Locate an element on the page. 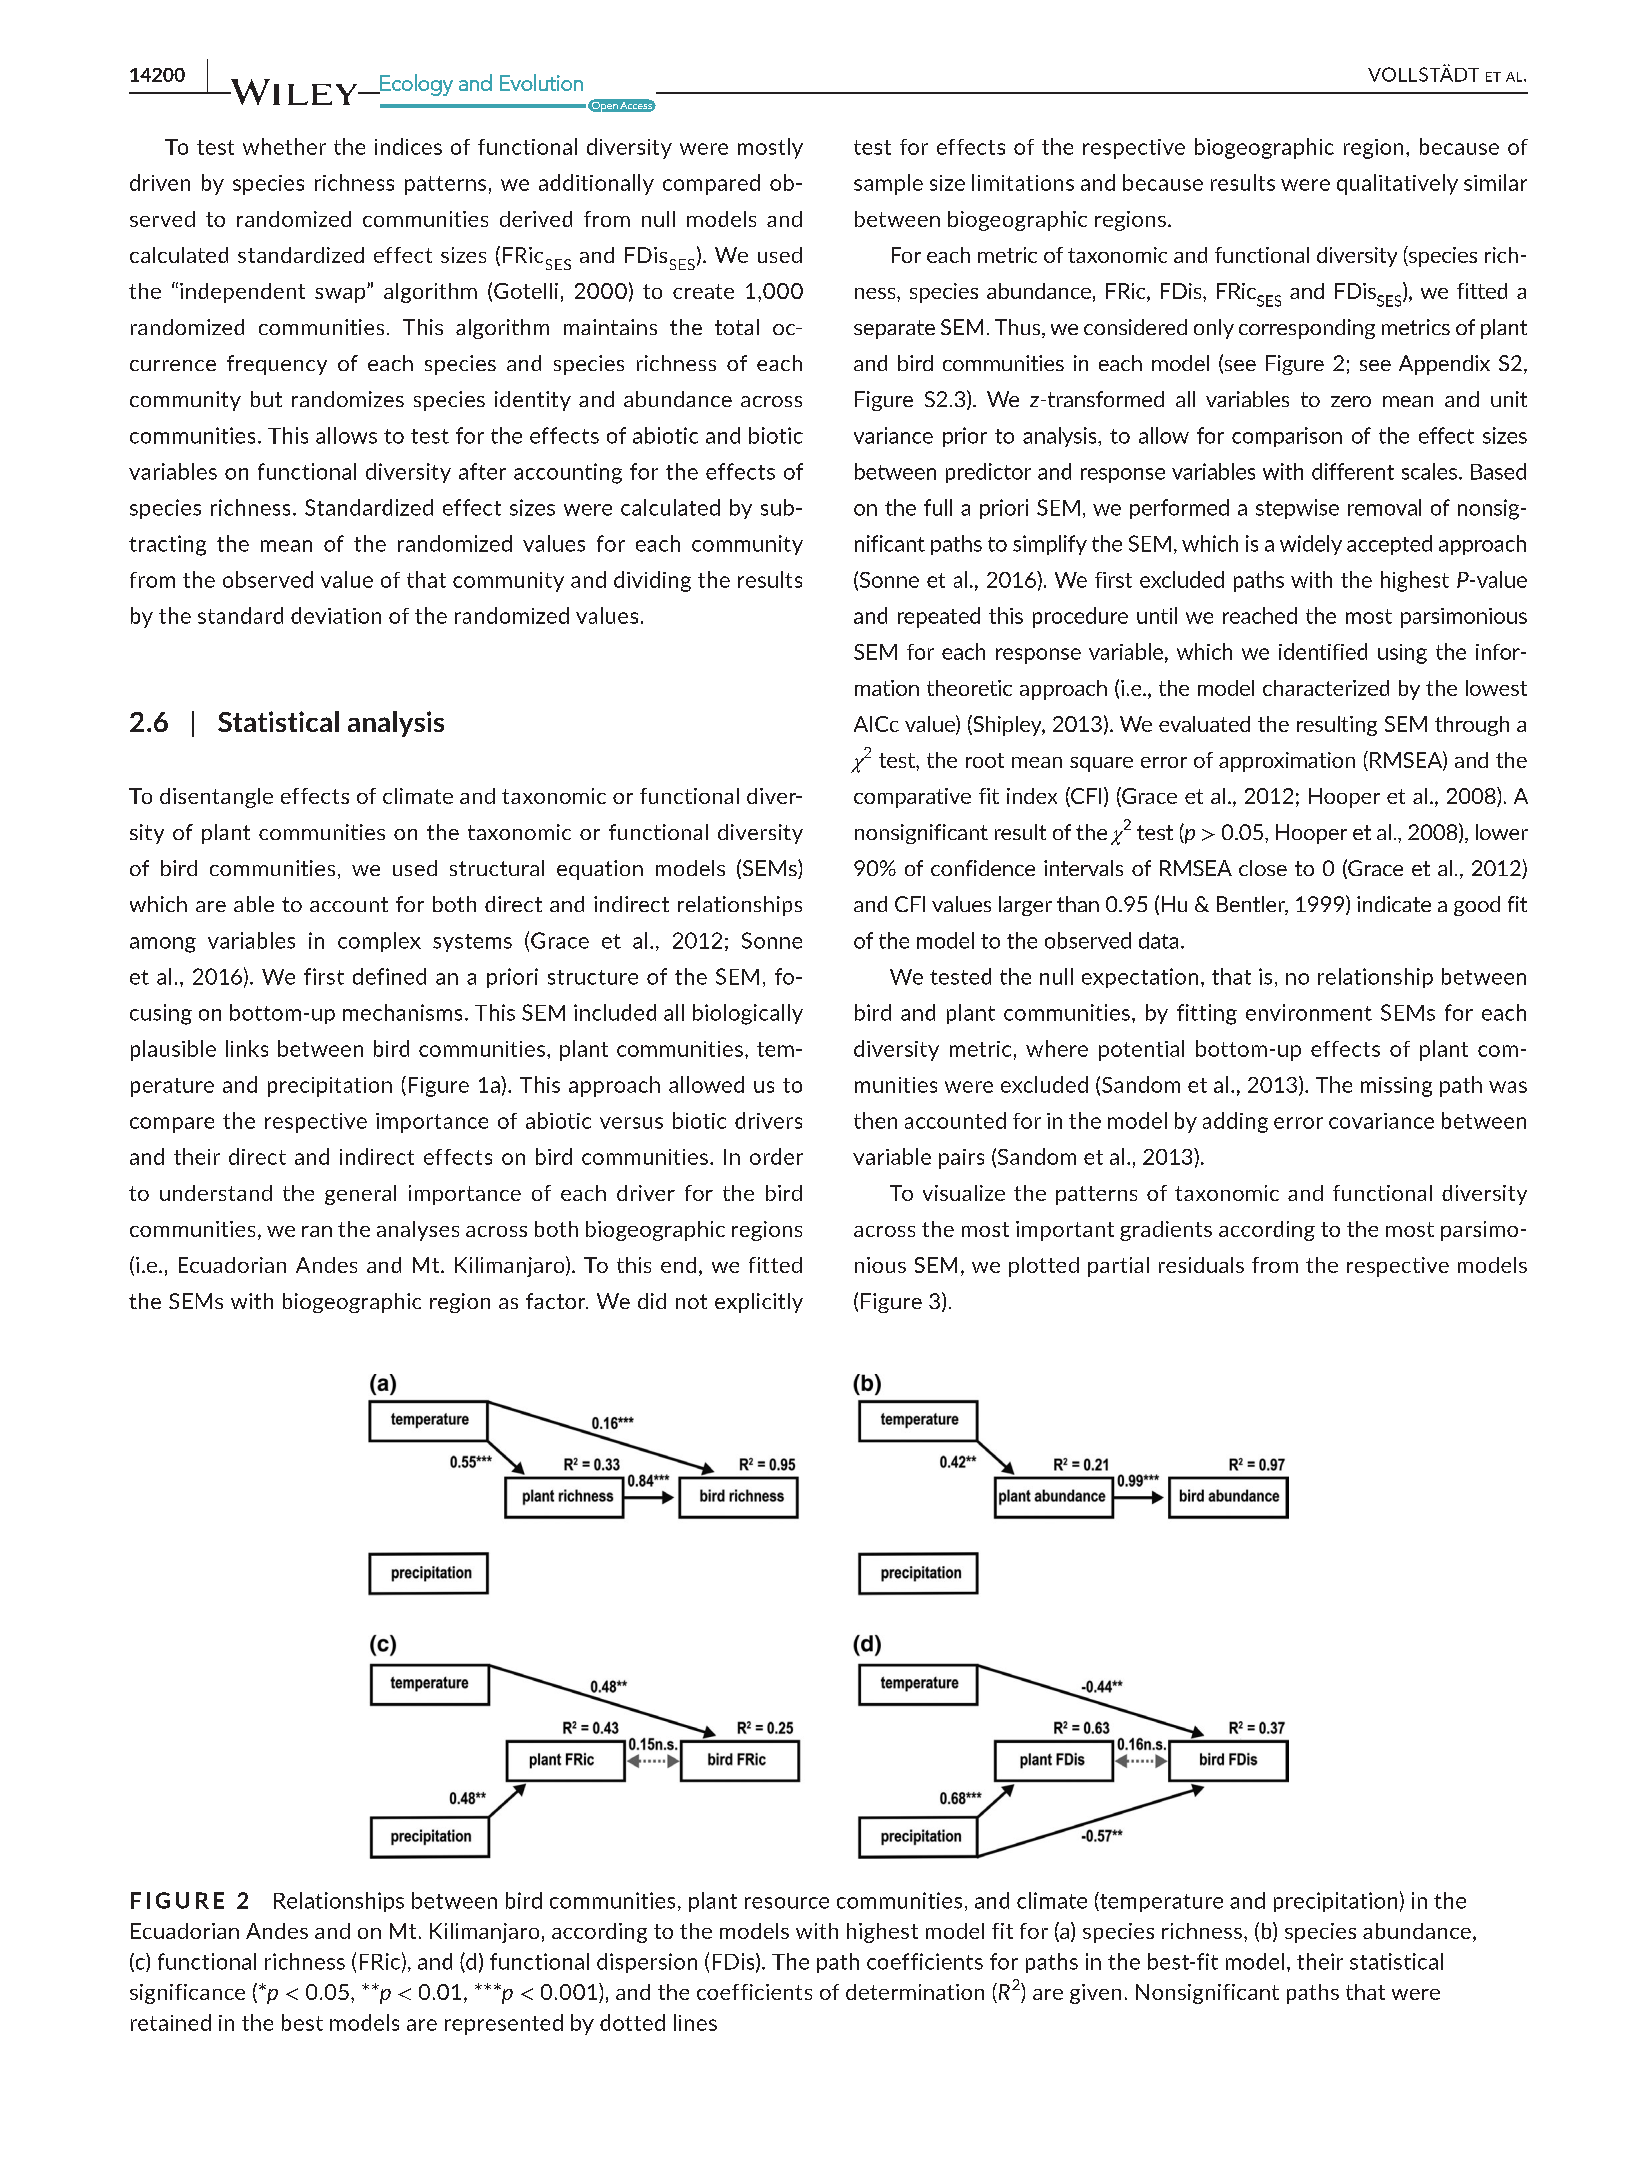 Image resolution: width=1652 pixels, height=2171 pixels. disentangle is located at coordinates (216, 798).
